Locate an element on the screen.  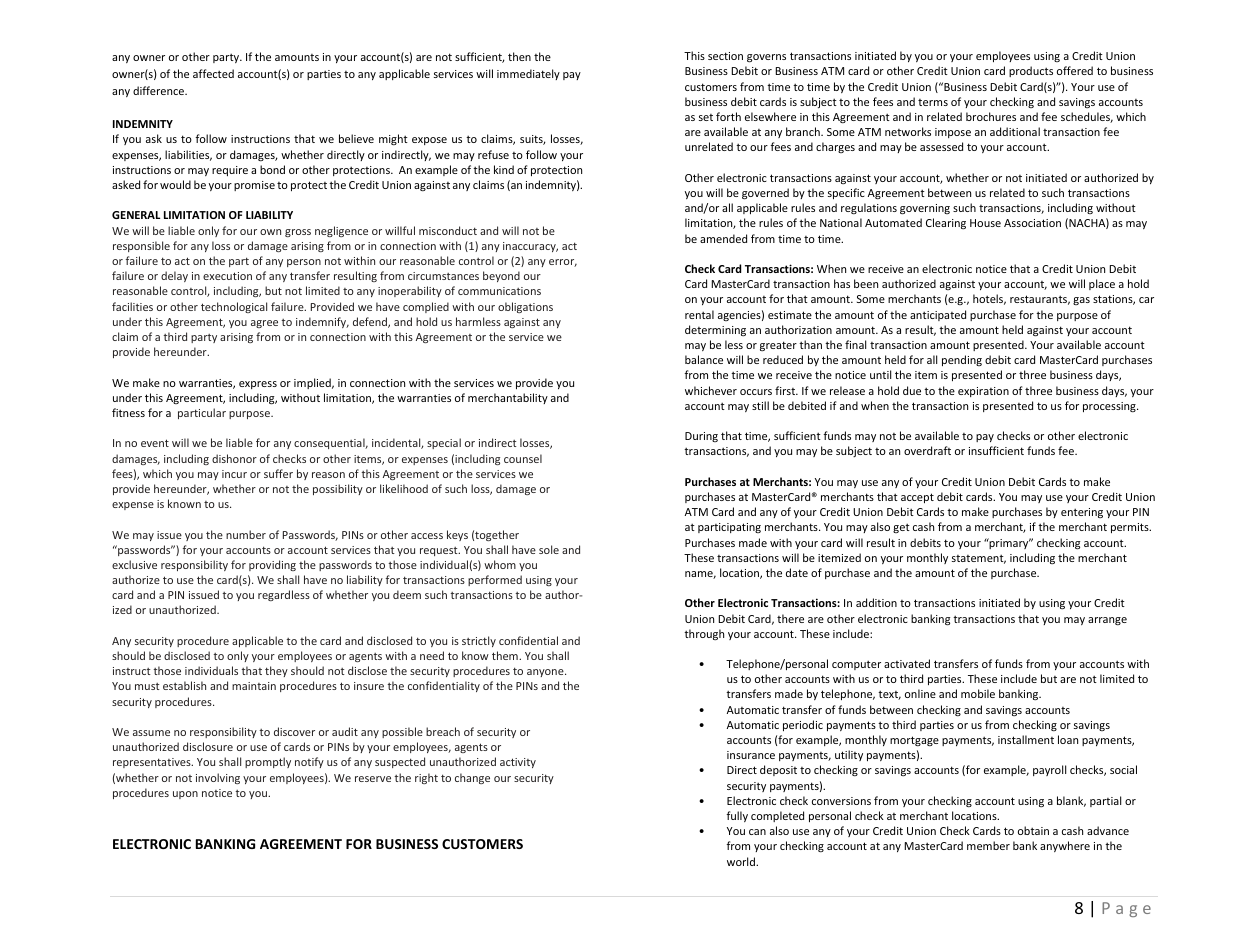
through is located at coordinates (704, 634).
